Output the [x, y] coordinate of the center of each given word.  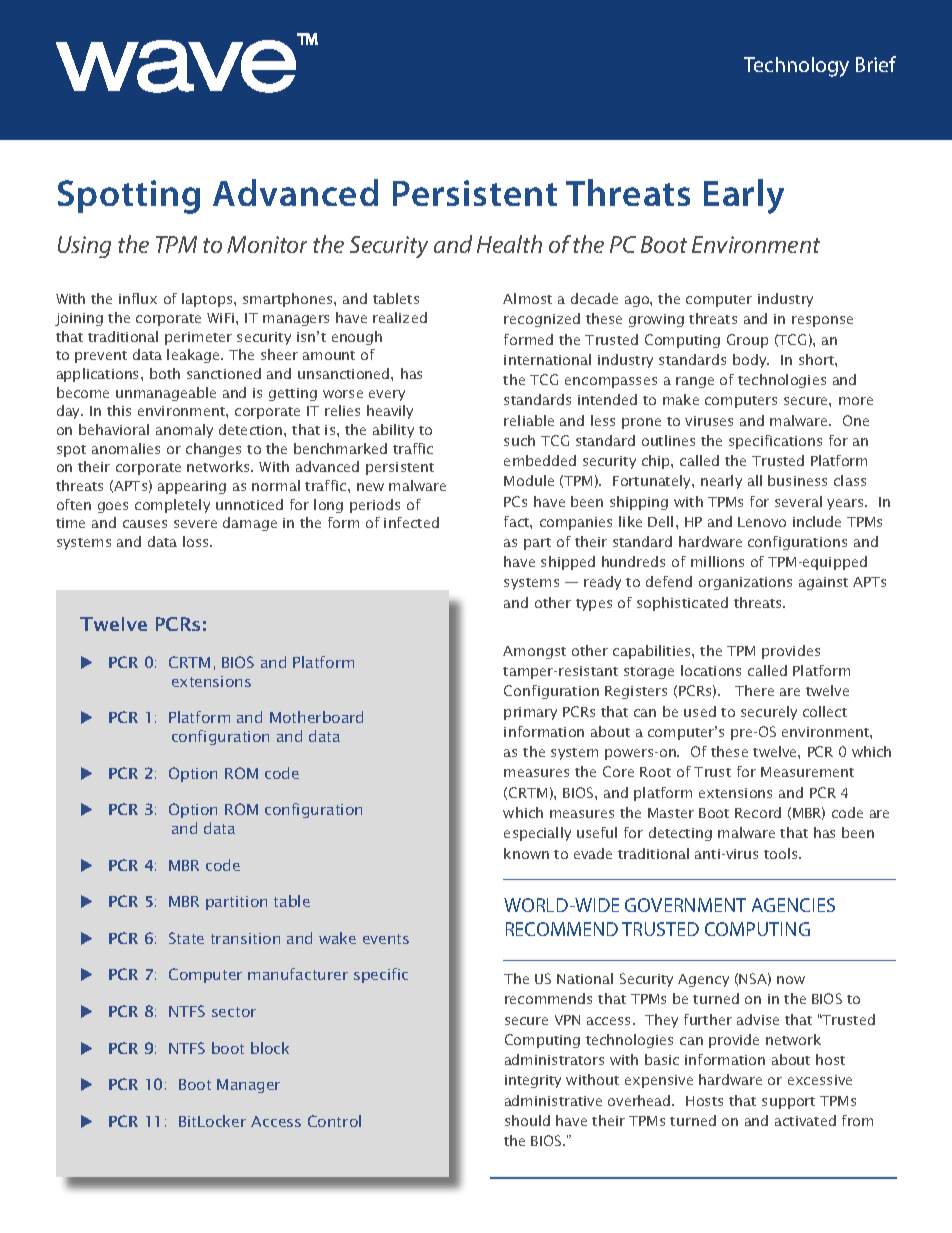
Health [509, 244]
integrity [533, 1081]
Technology [796, 67]
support [788, 1103]
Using [84, 247]
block [270, 1048]
